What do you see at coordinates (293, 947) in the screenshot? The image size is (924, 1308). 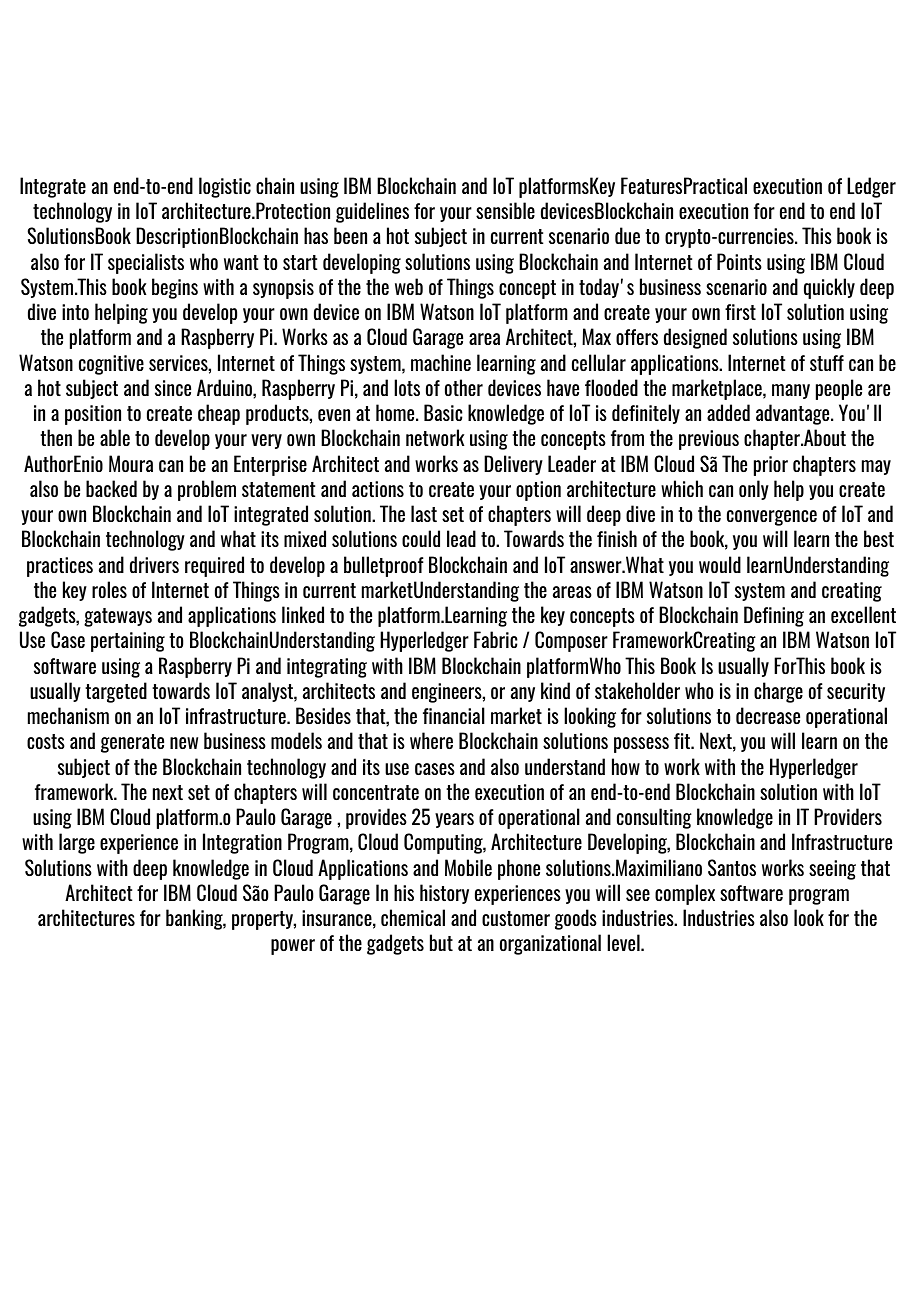 I see `power` at bounding box center [293, 947].
